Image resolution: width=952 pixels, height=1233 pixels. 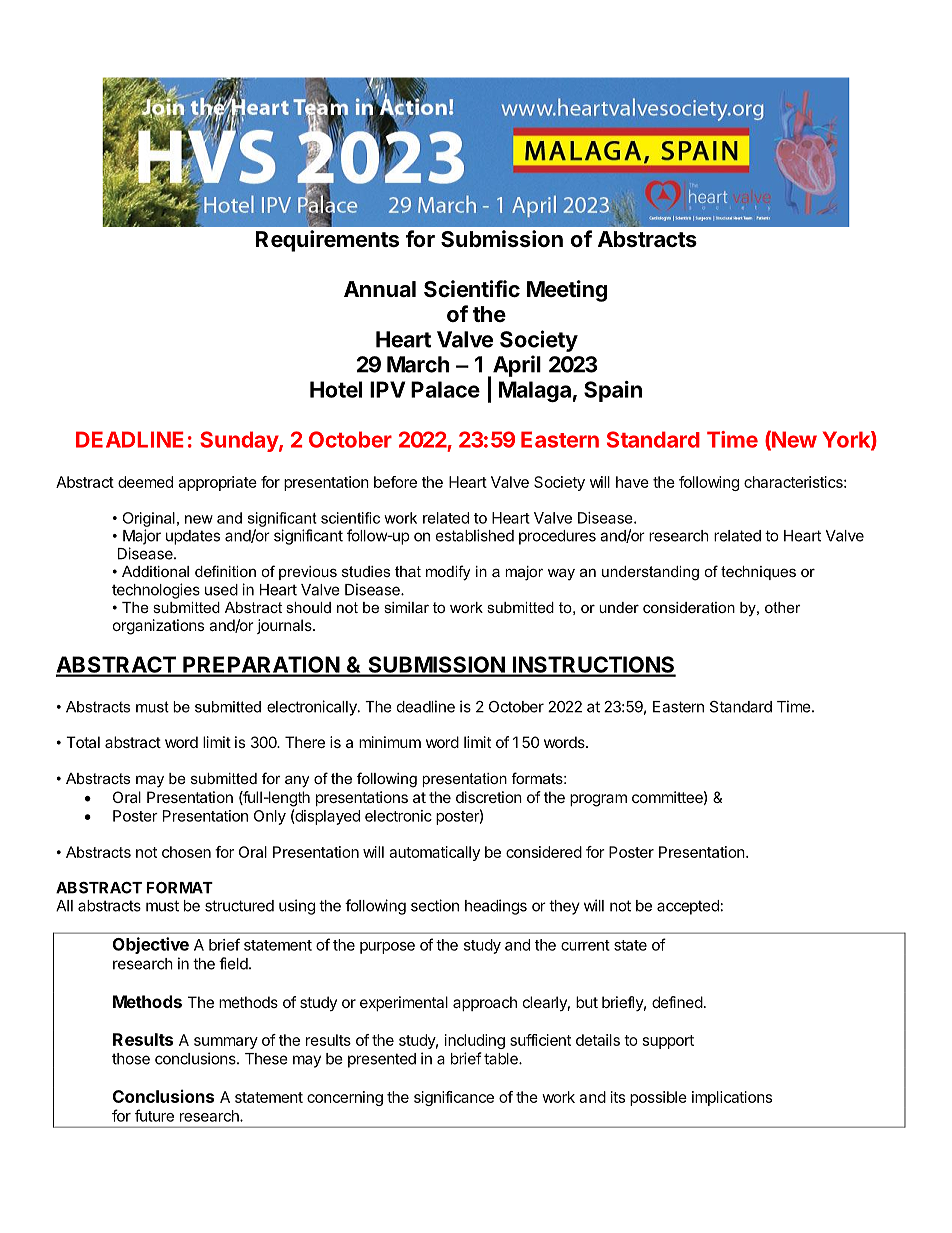 I want to click on Meeting, so click(x=567, y=291).
